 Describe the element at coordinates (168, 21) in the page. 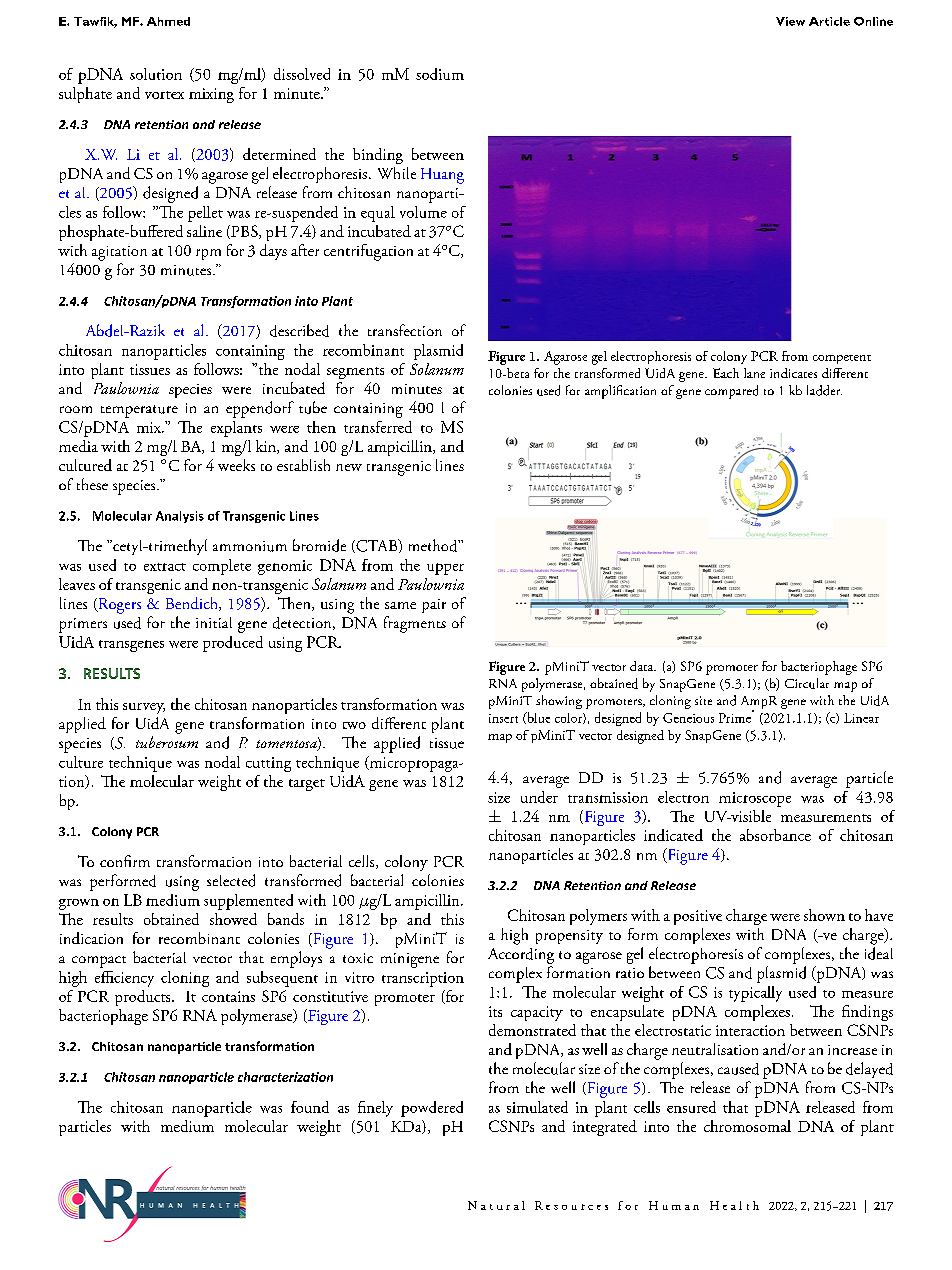

I see `Ahmed` at that location.
